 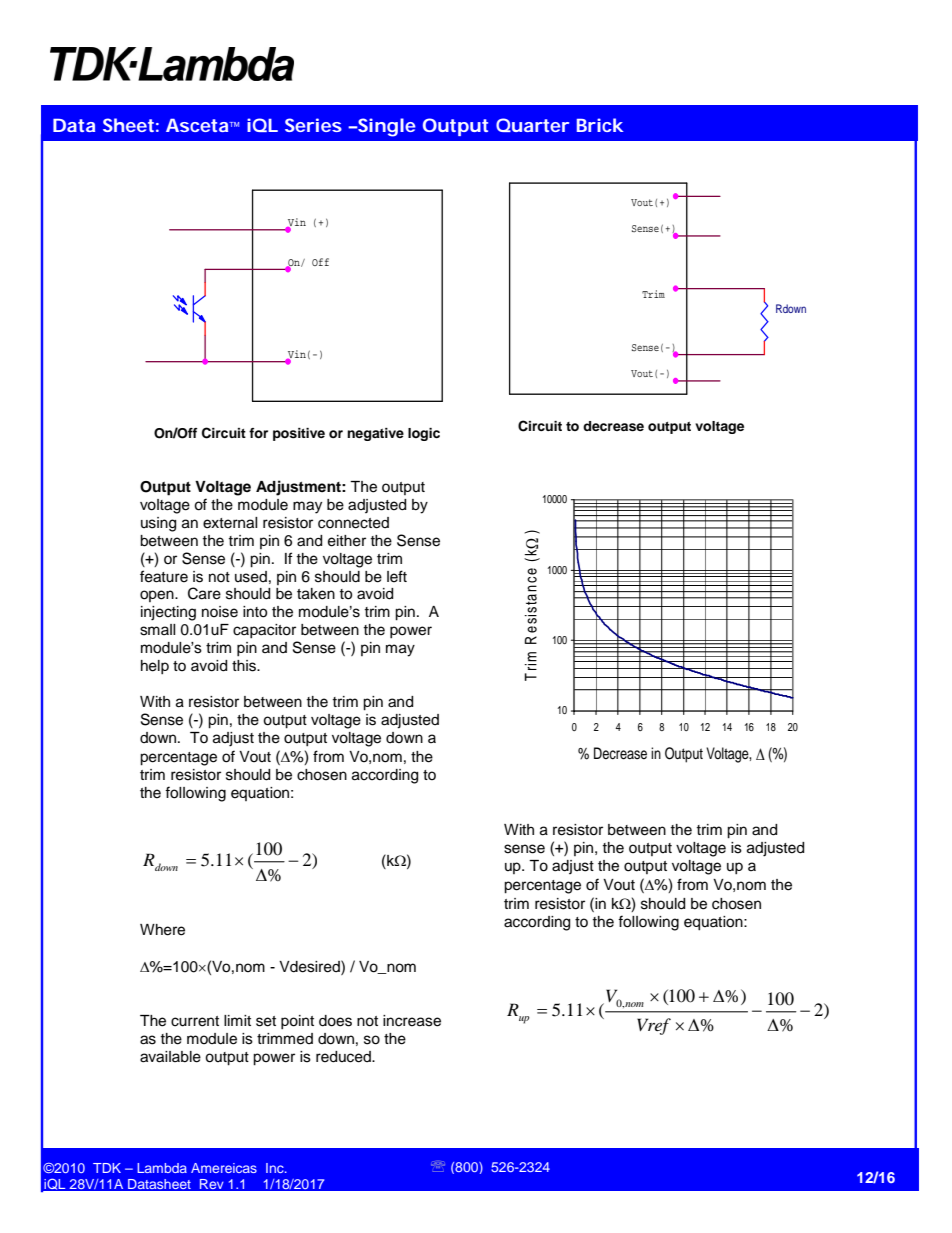 What do you see at coordinates (654, 1026) in the screenshot?
I see `Vref` at bounding box center [654, 1026].
